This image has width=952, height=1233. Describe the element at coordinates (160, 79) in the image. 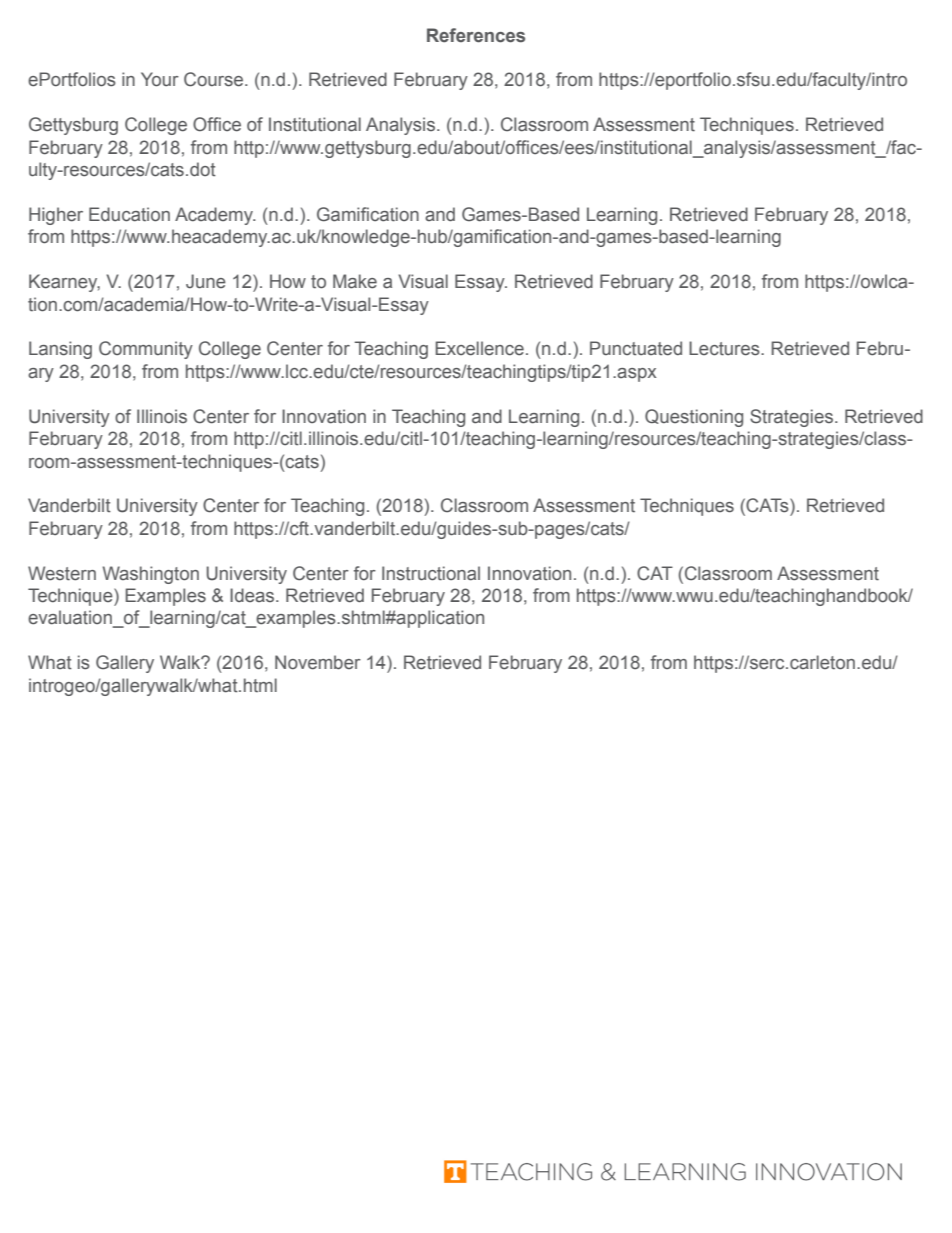

I see `Your` at that location.
